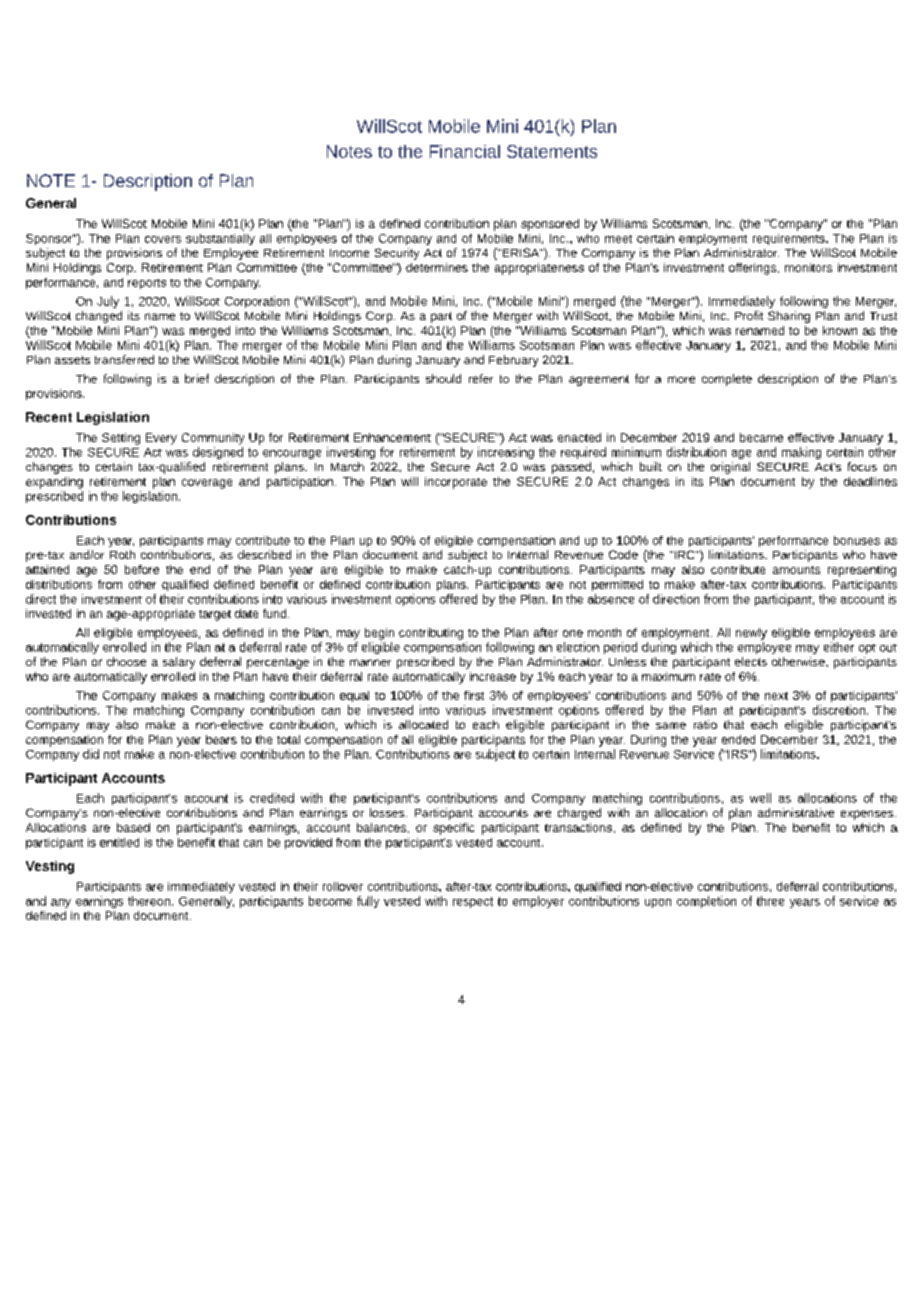 The height and width of the document is (1308, 924). Describe the element at coordinates (91, 754) in the document. I see `did` at that location.
